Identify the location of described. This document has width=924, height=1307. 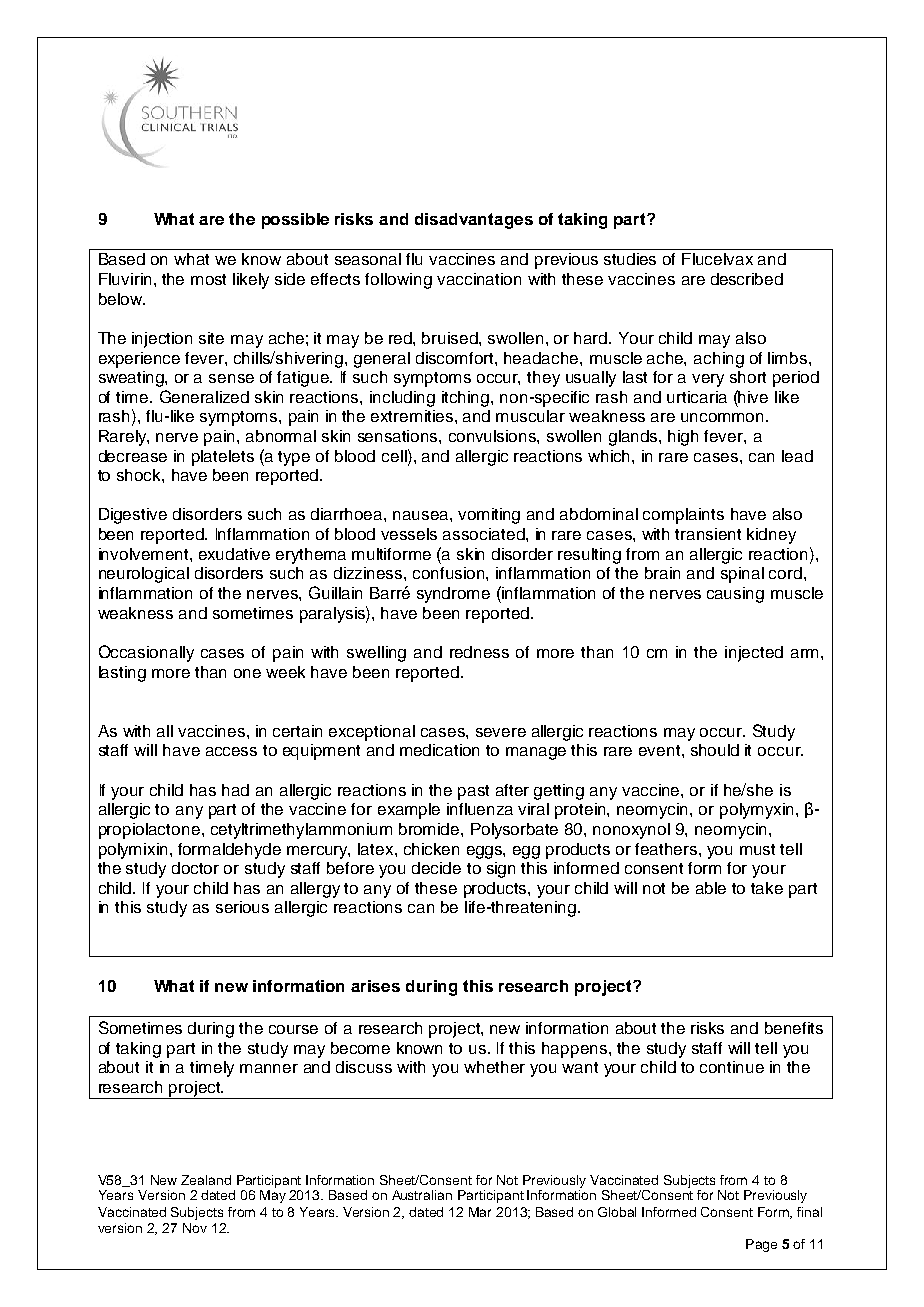
(747, 279).
